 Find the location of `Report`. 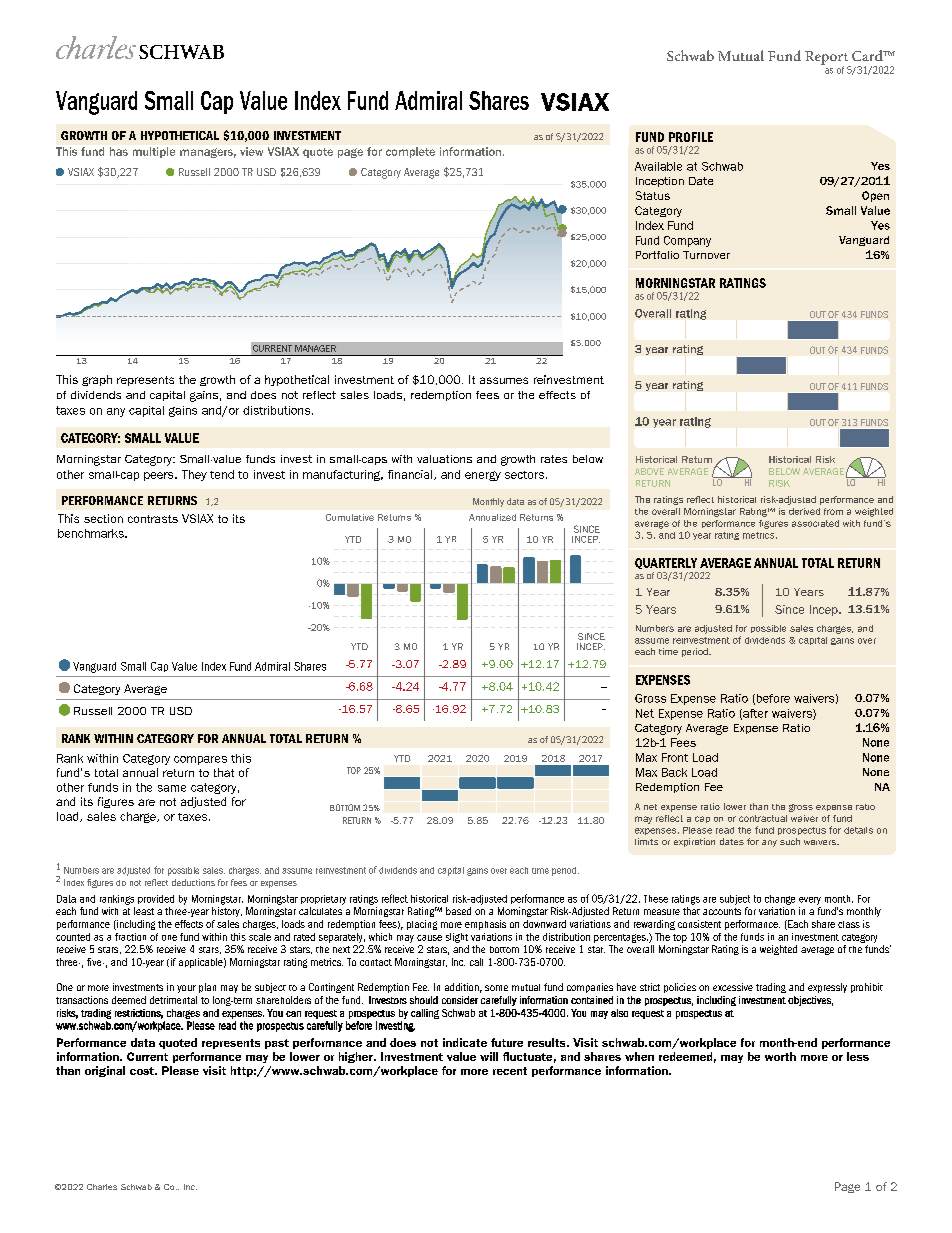

Report is located at coordinates (828, 59).
